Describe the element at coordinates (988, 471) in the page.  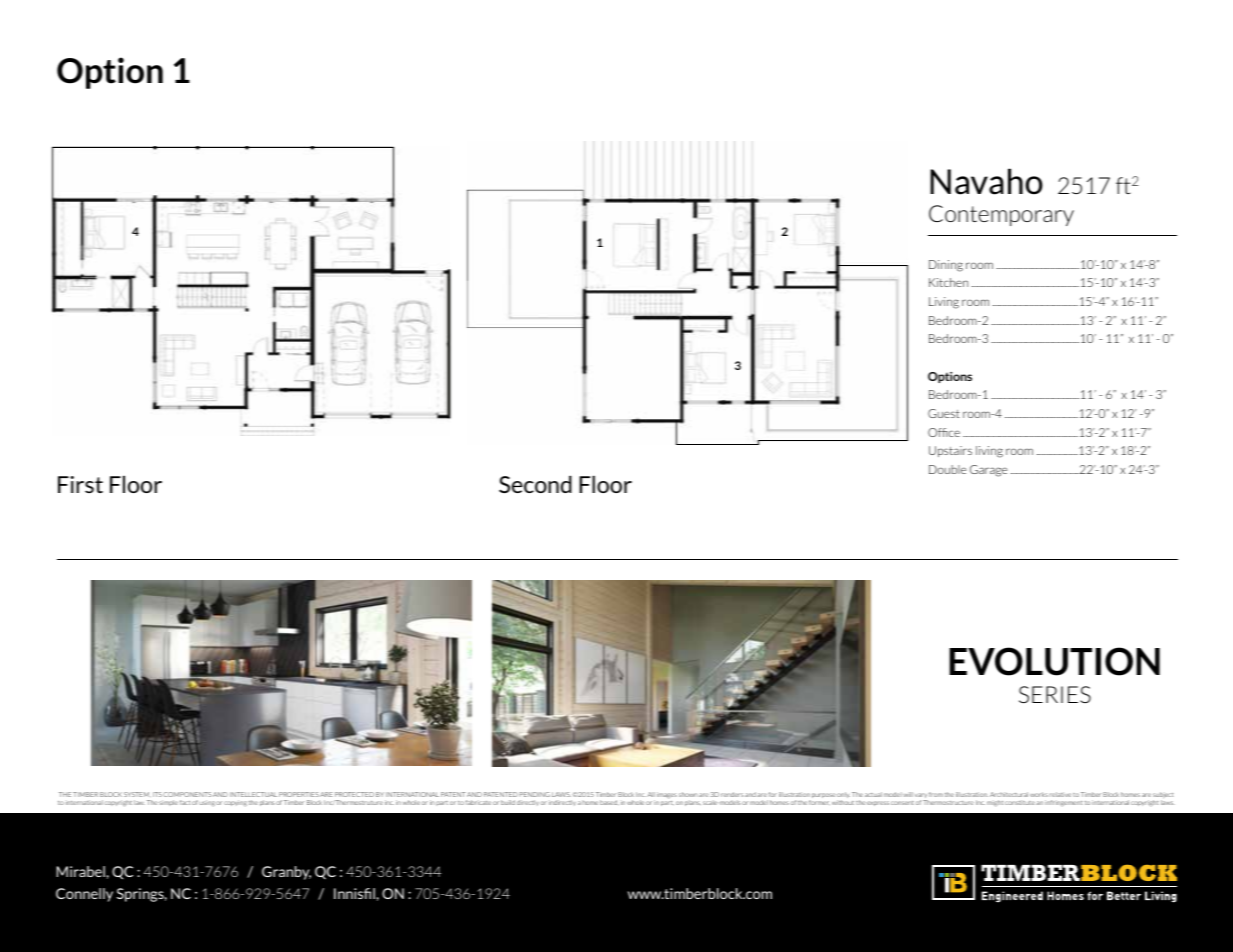
I see `Garage` at that location.
